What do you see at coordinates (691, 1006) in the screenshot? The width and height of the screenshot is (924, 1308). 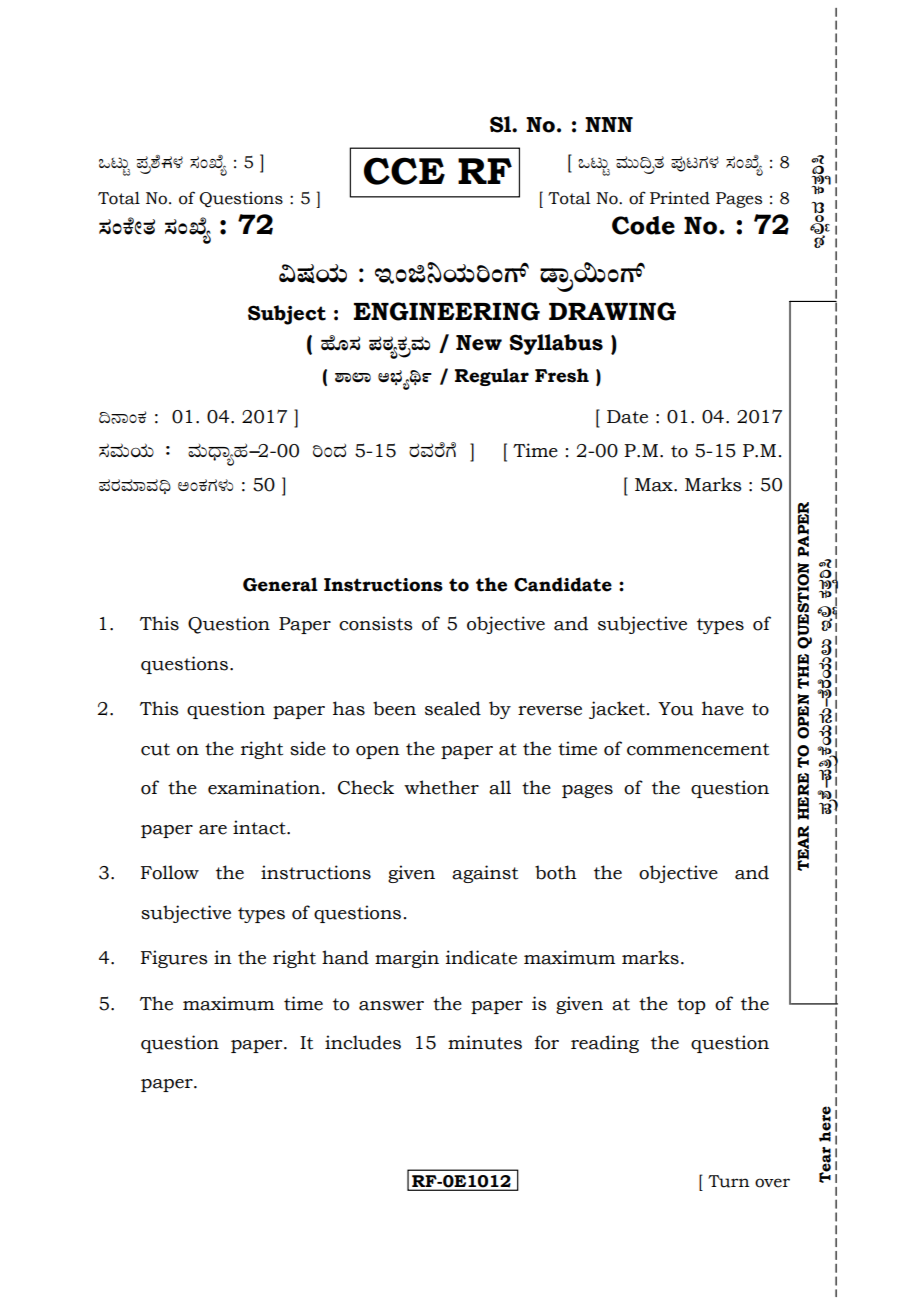 I see `top` at bounding box center [691, 1006].
